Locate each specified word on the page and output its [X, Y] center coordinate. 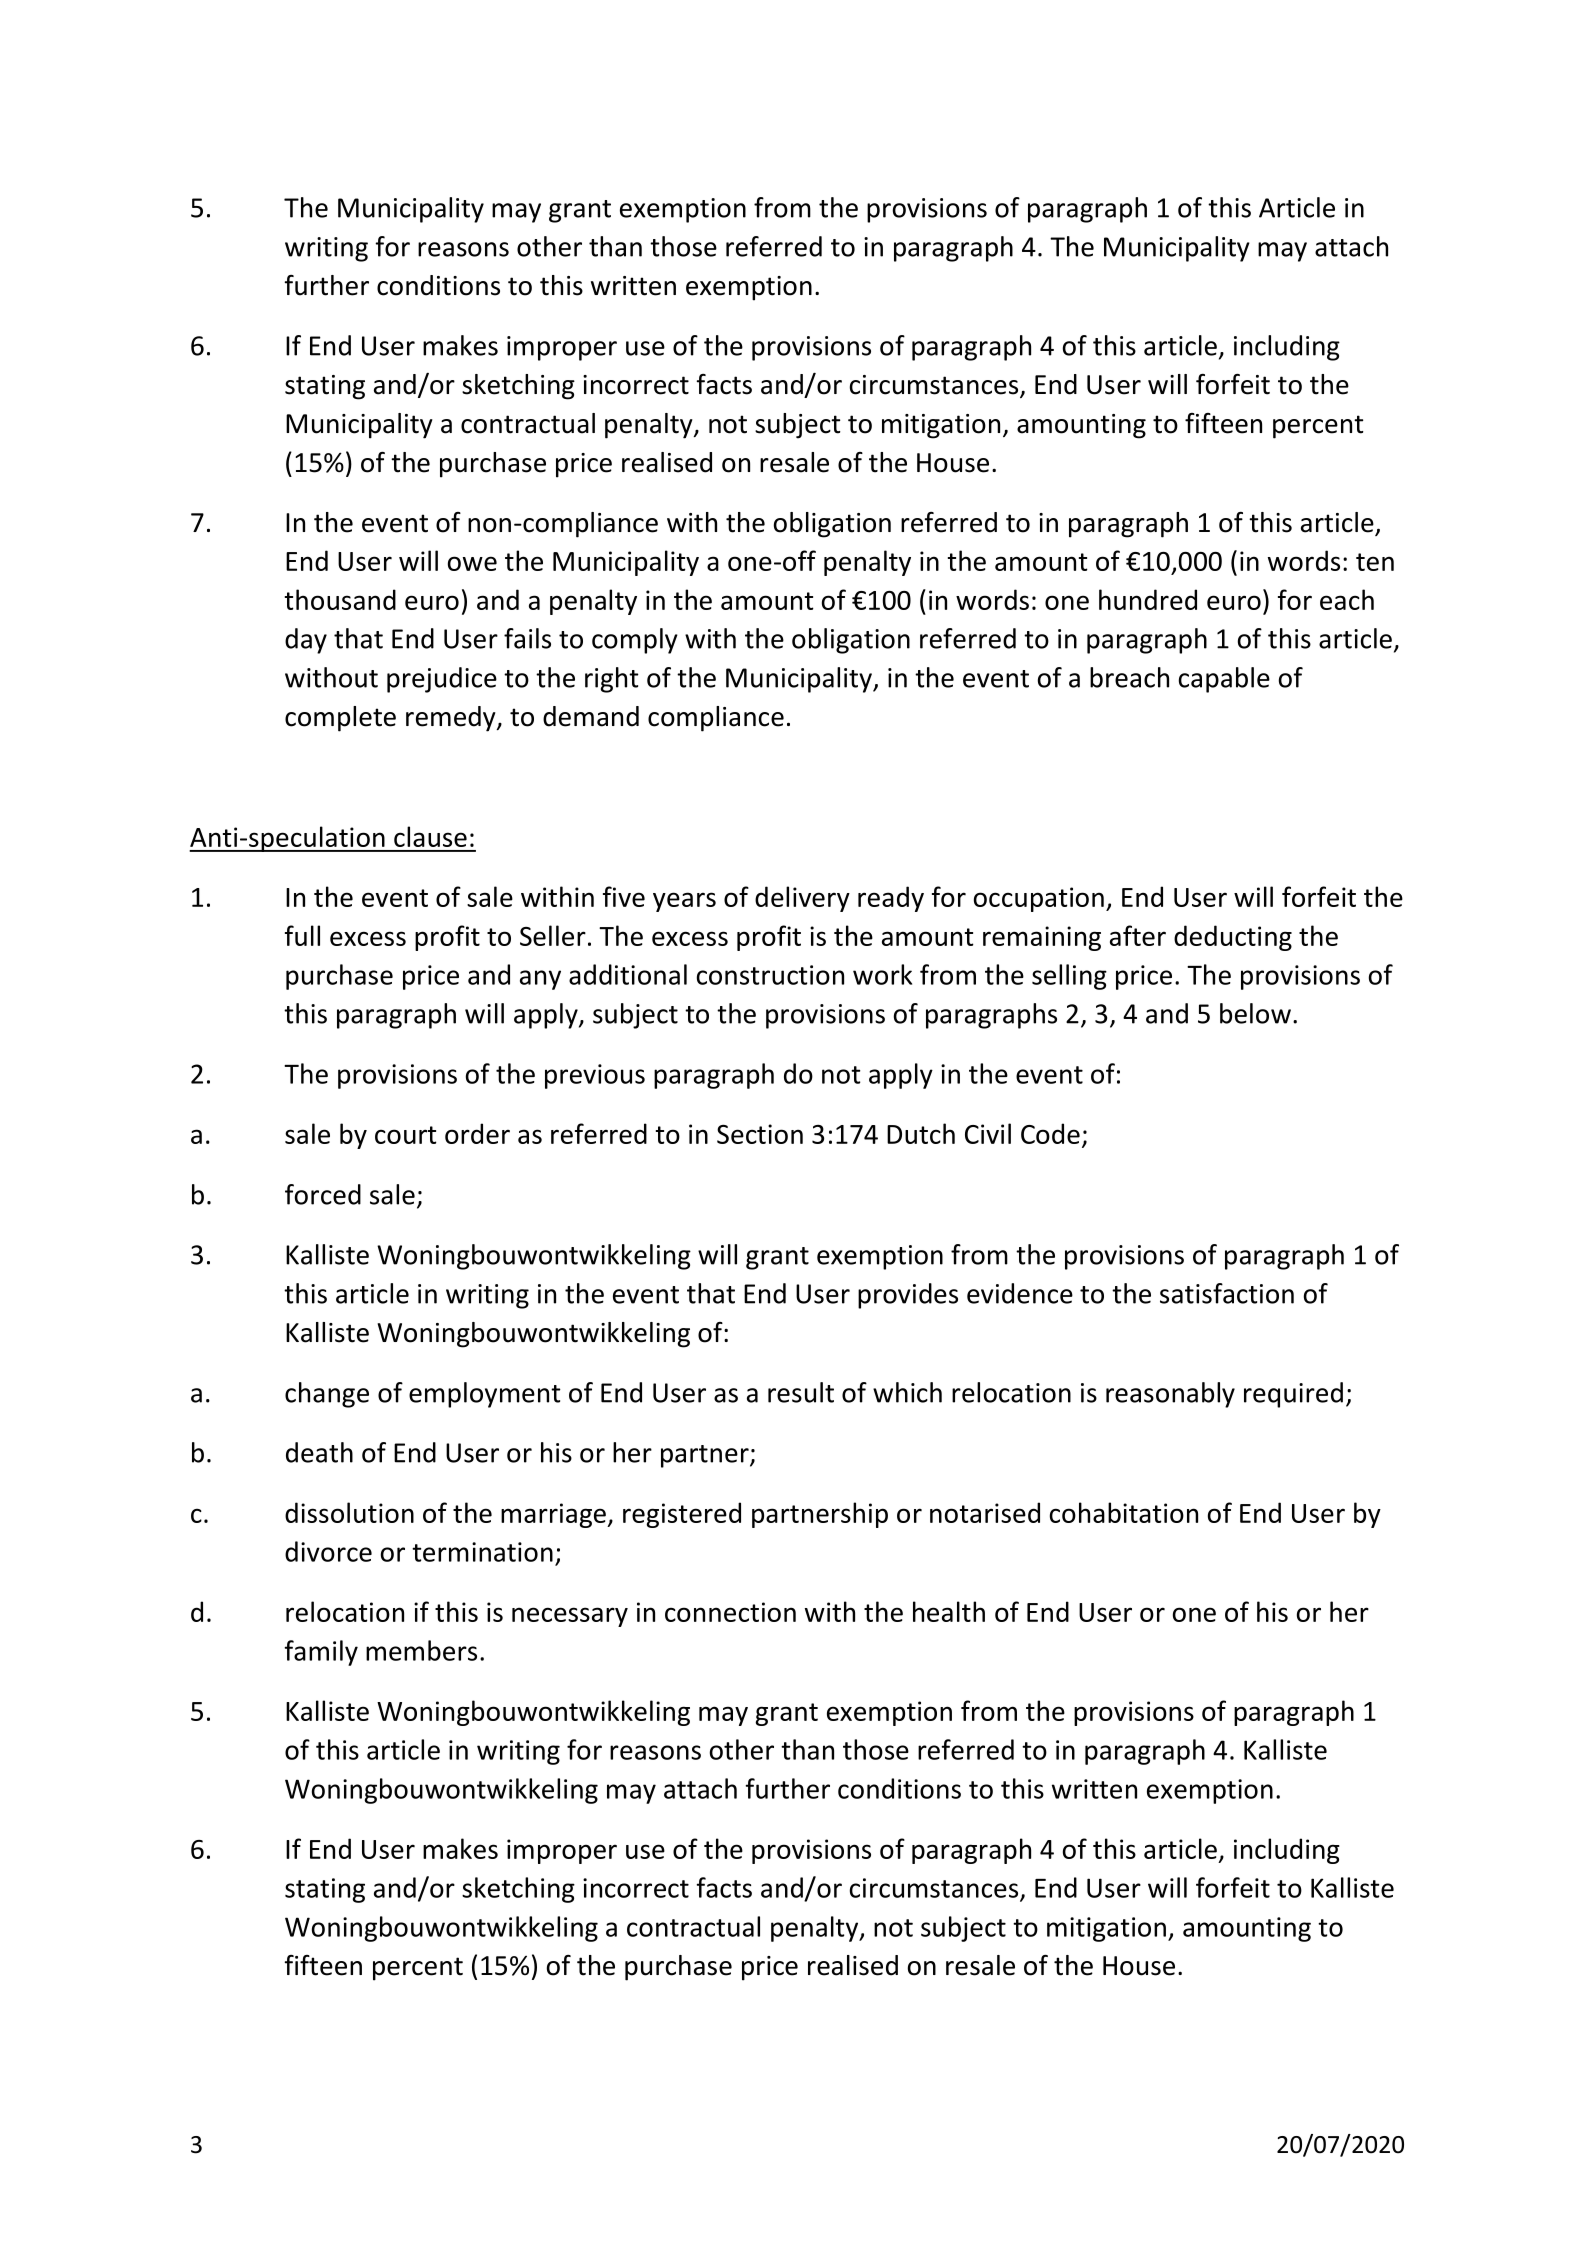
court [406, 1135]
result [801, 1392]
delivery [802, 899]
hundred [1148, 599]
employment [485, 1395]
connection [730, 1612]
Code [1050, 1133]
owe [472, 563]
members [421, 1650]
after [1138, 935]
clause [430, 836]
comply [635, 641]
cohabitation [1124, 1512]
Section [760, 1134]
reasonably [1170, 1395]
